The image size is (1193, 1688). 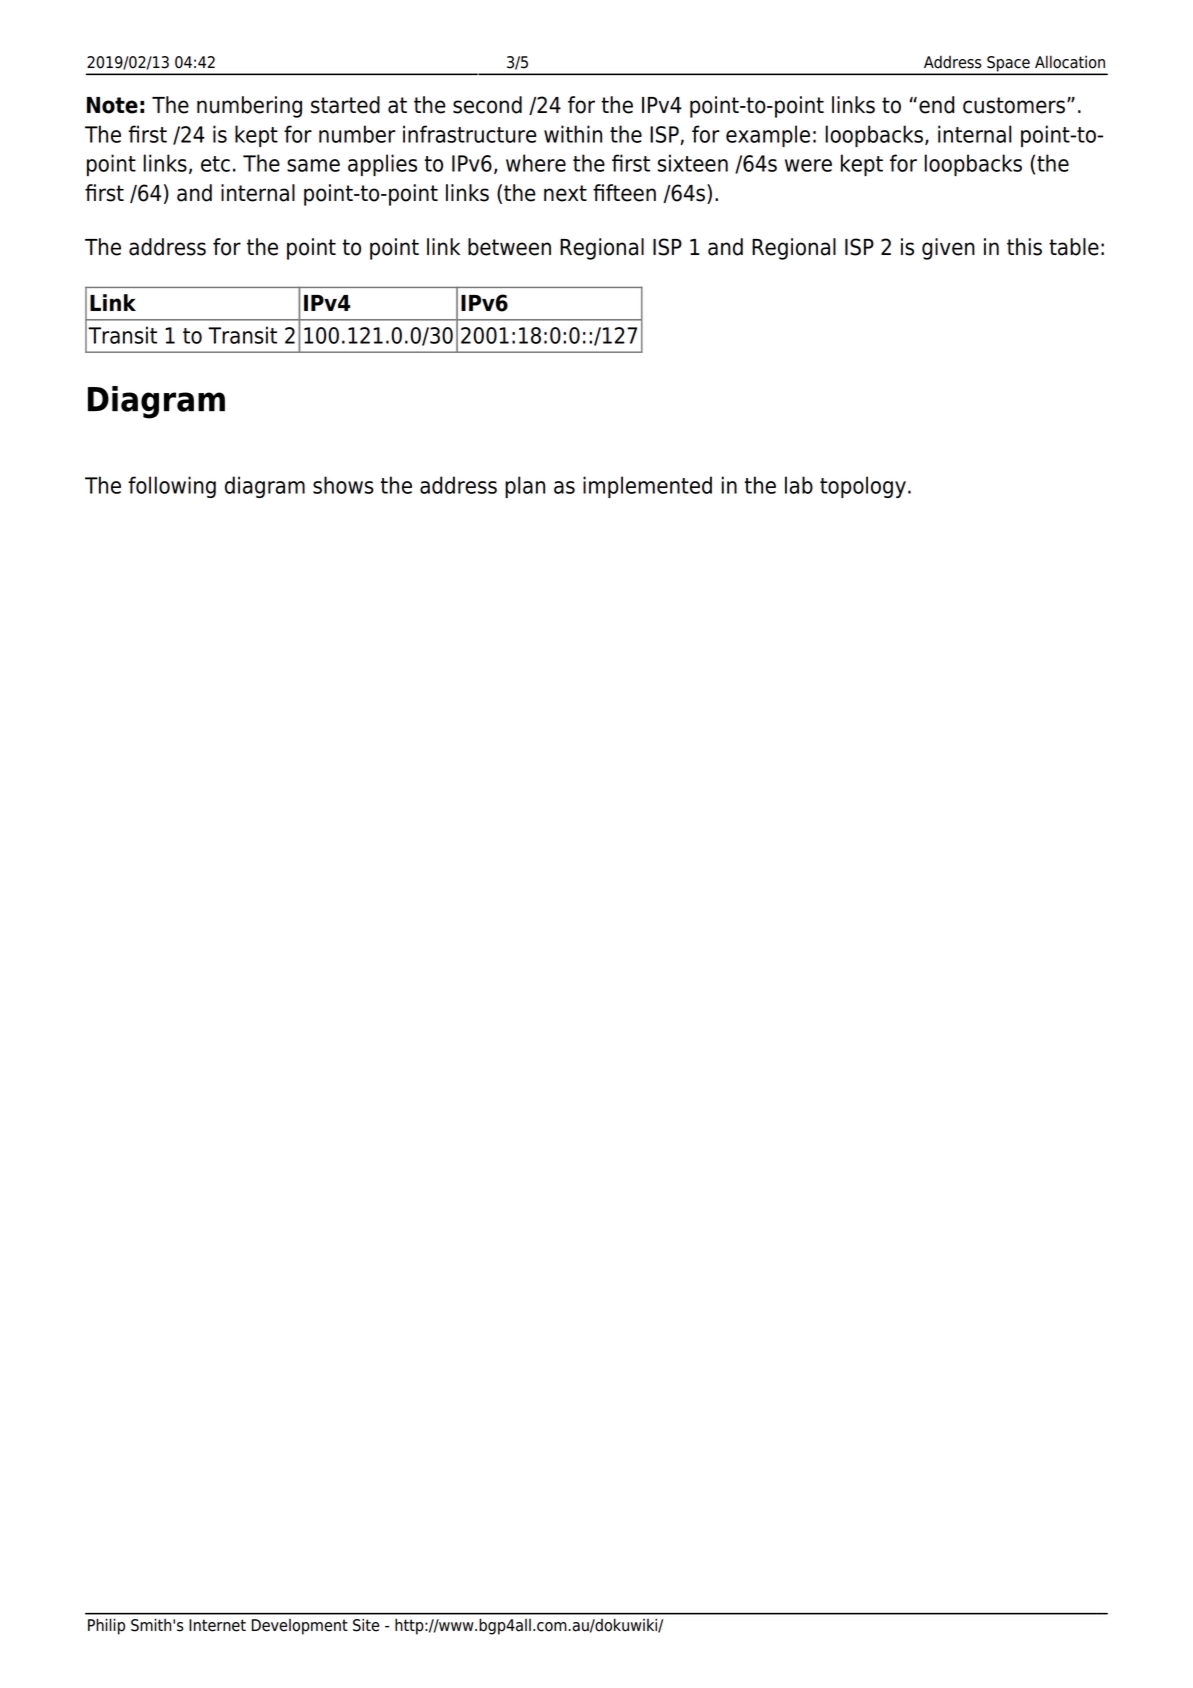 I want to click on within, so click(x=573, y=134).
